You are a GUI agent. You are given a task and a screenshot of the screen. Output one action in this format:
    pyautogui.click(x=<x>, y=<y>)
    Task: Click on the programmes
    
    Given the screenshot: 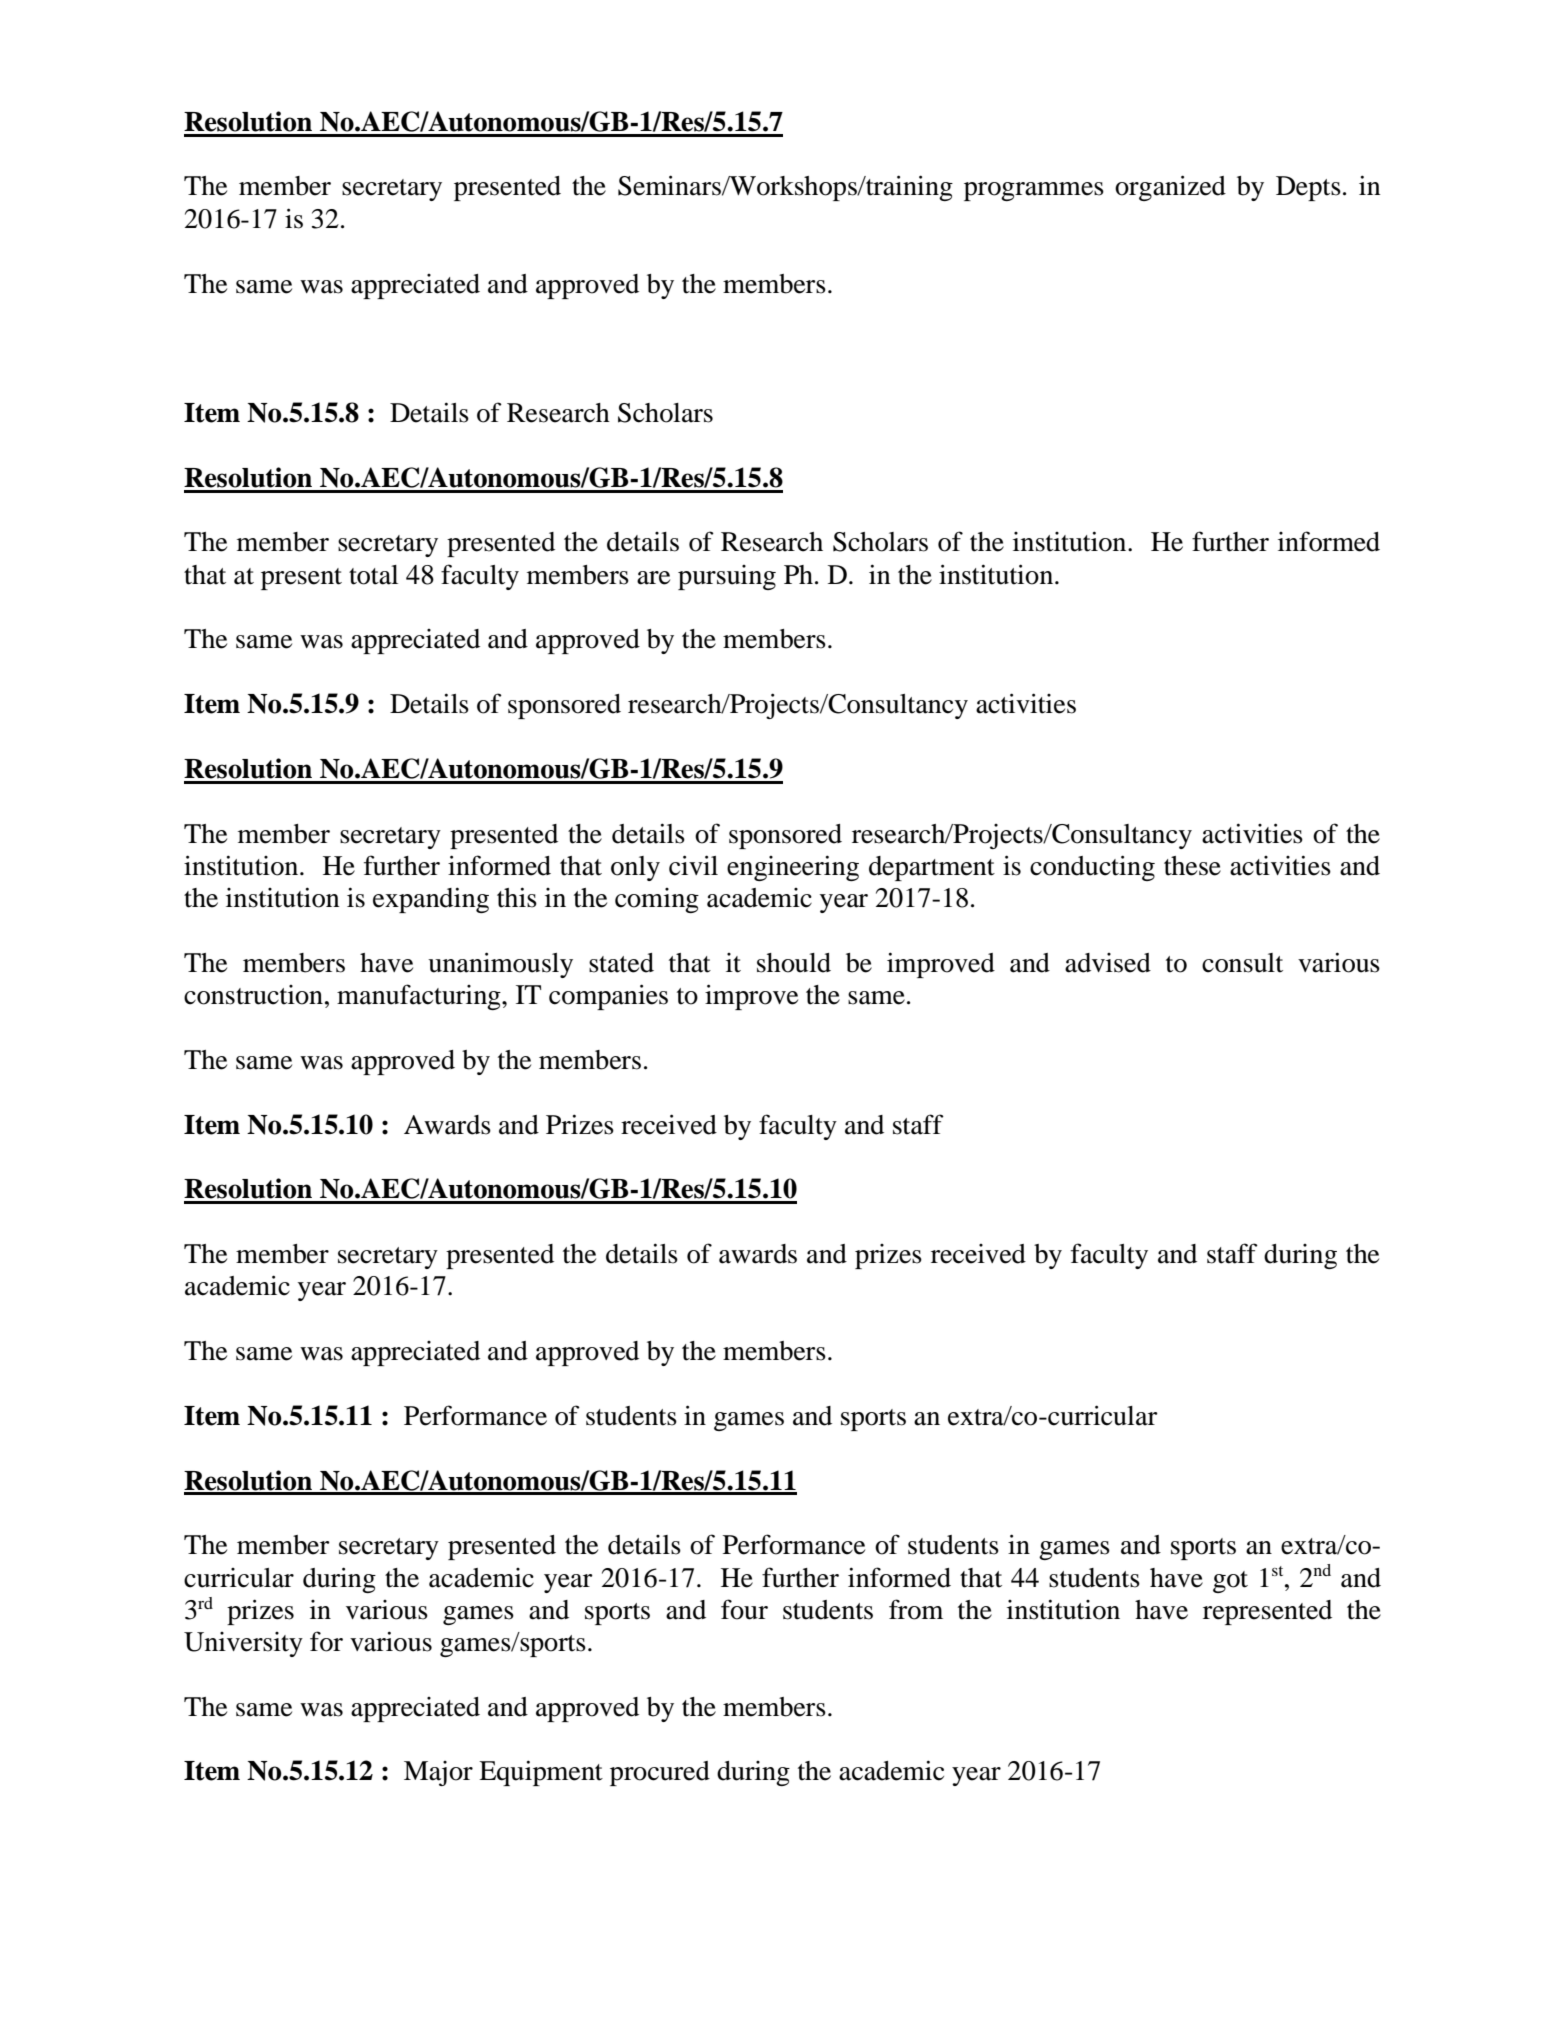 What is the action you would take?
    pyautogui.click(x=1034, y=191)
